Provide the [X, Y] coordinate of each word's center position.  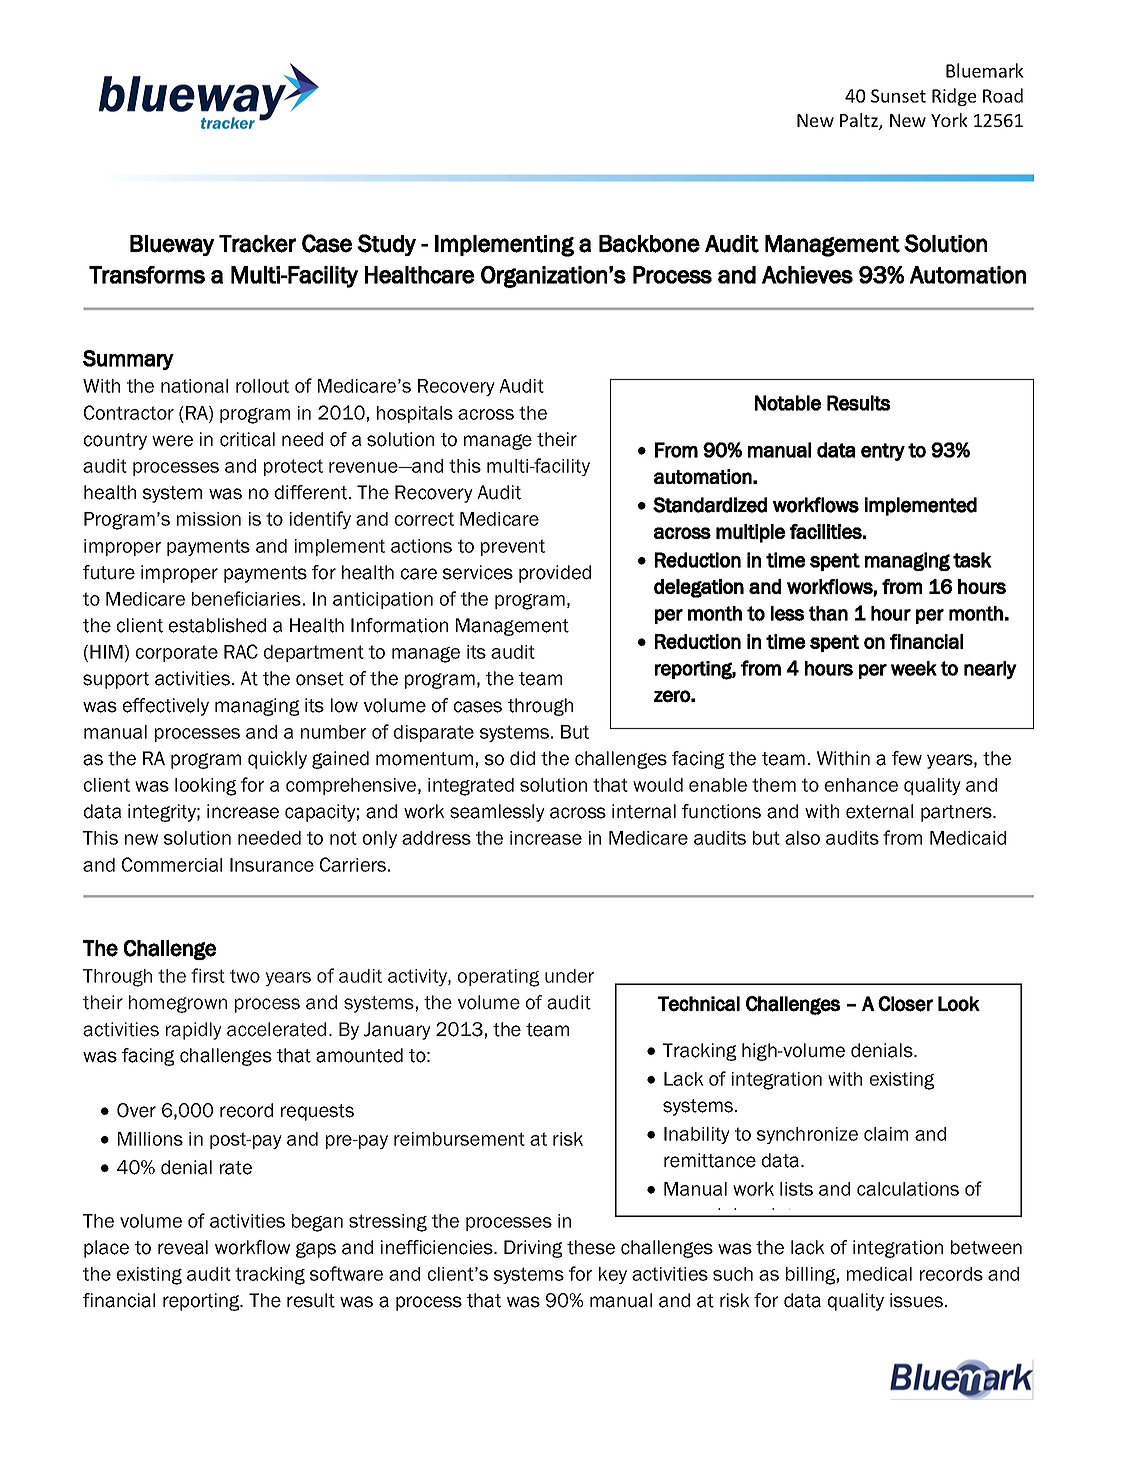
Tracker [257, 244]
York [949, 120]
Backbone [649, 244]
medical [879, 1274]
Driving [533, 1249]
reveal [183, 1247]
